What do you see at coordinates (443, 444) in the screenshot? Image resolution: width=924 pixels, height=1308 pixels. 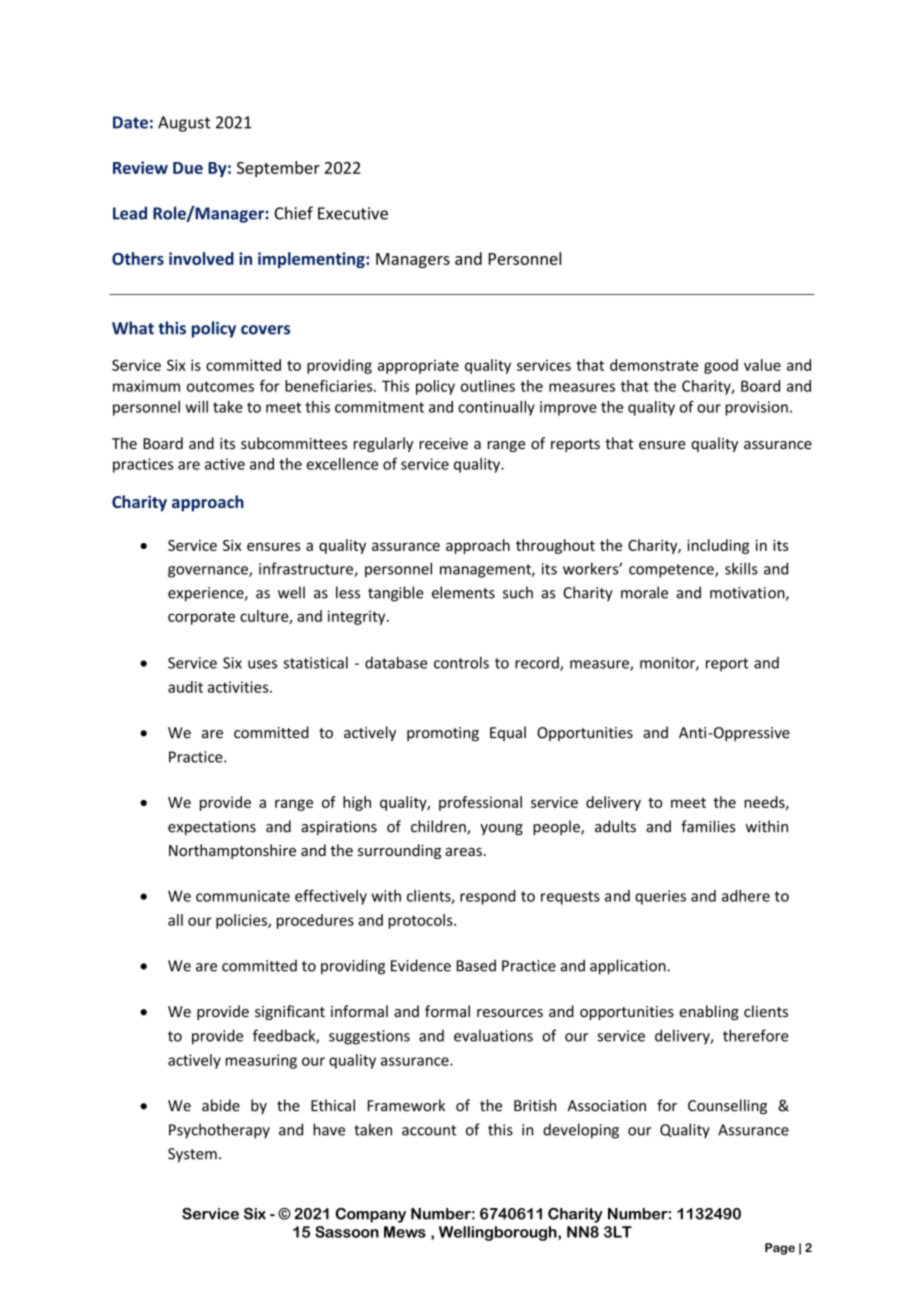 I see `receive` at bounding box center [443, 444].
